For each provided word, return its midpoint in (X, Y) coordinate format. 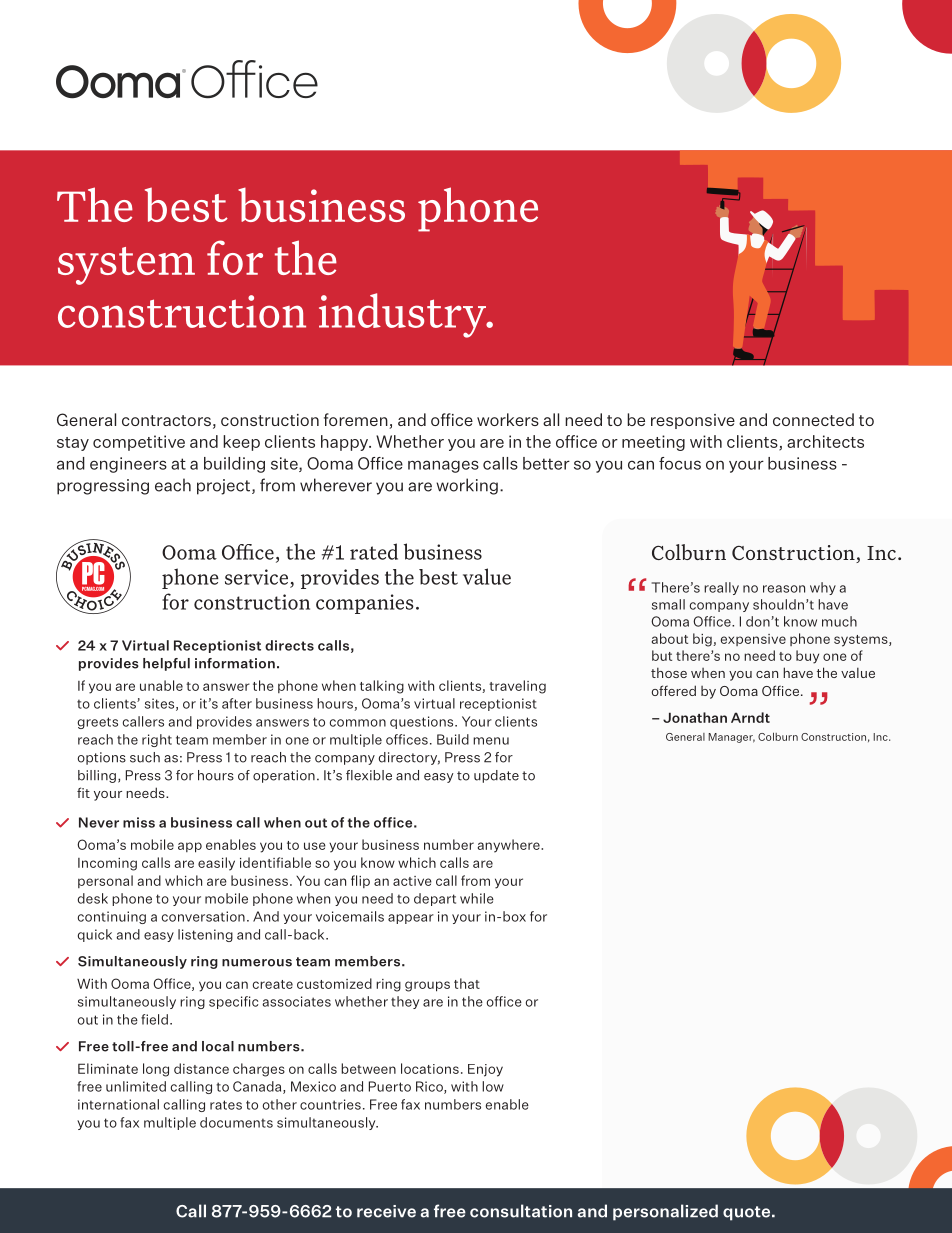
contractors (166, 420)
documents (236, 1122)
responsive (693, 421)
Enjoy (485, 1070)
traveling (517, 687)
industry (403, 315)
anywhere (510, 846)
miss (139, 822)
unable (161, 685)
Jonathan (695, 717)
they (405, 1002)
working (467, 486)
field (154, 1019)
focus (680, 463)
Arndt (750, 717)
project (225, 487)
